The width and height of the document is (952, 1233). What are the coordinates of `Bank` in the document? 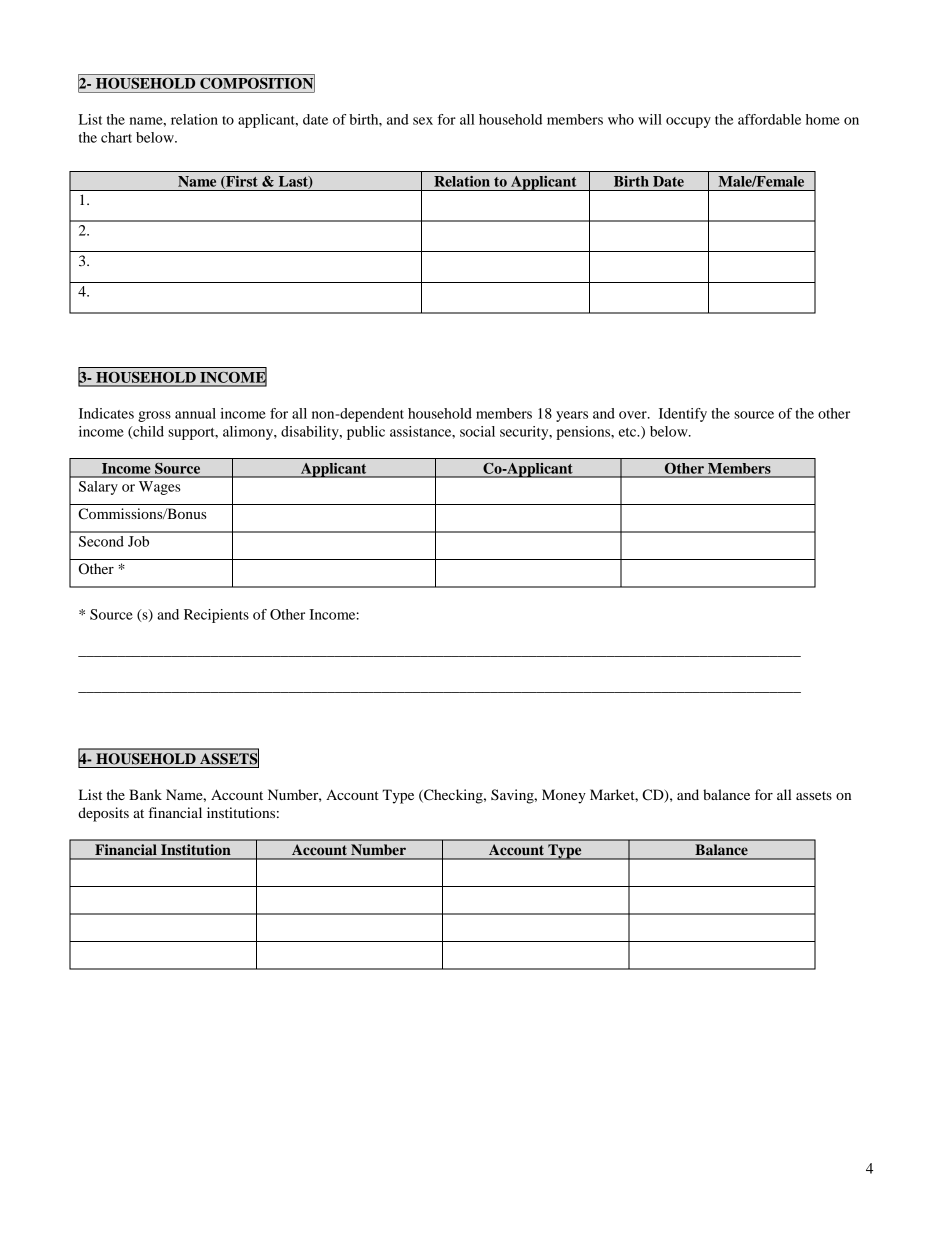 It's located at (145, 794).
